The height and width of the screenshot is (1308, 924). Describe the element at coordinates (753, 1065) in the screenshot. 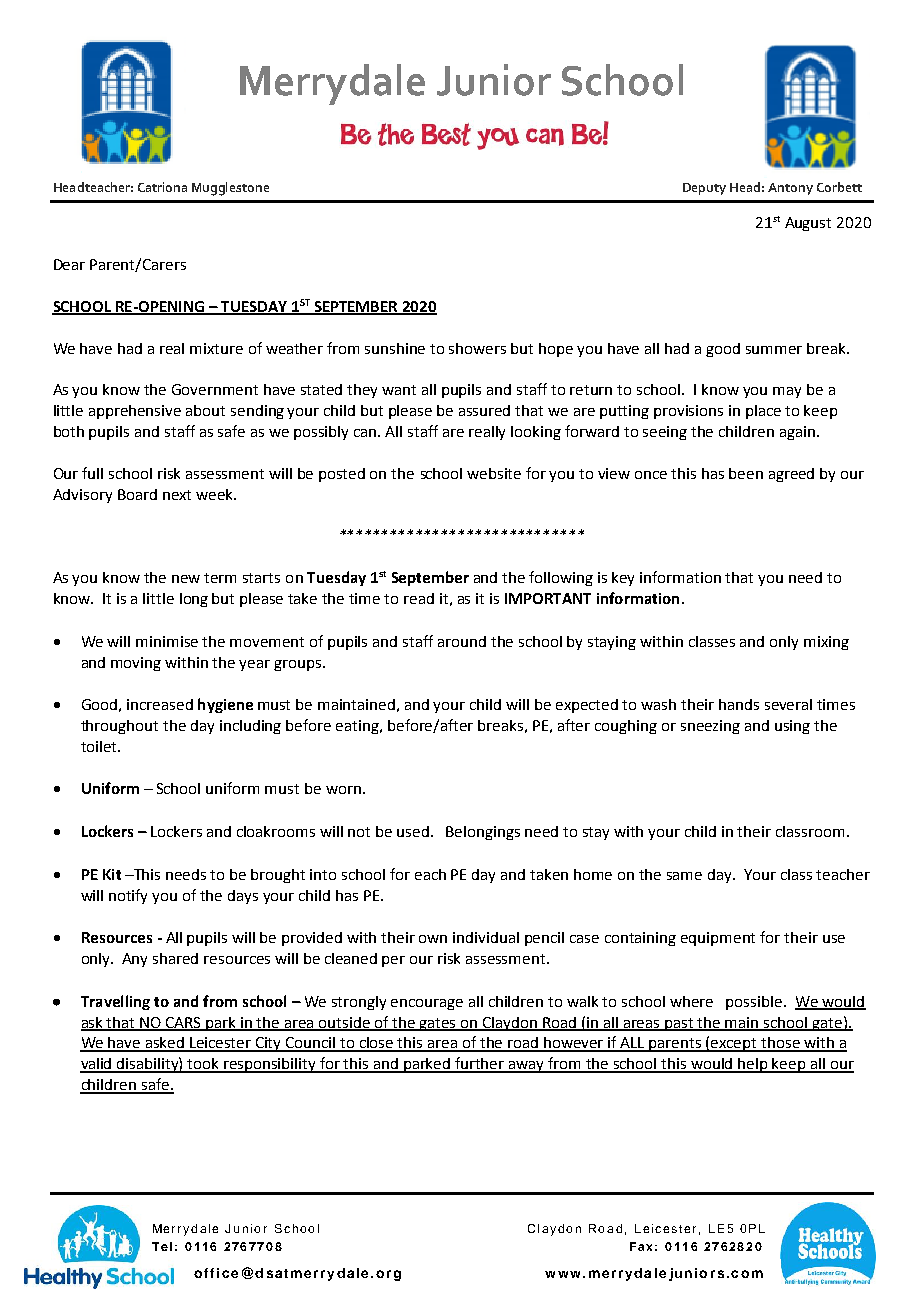

I see `help` at that location.
